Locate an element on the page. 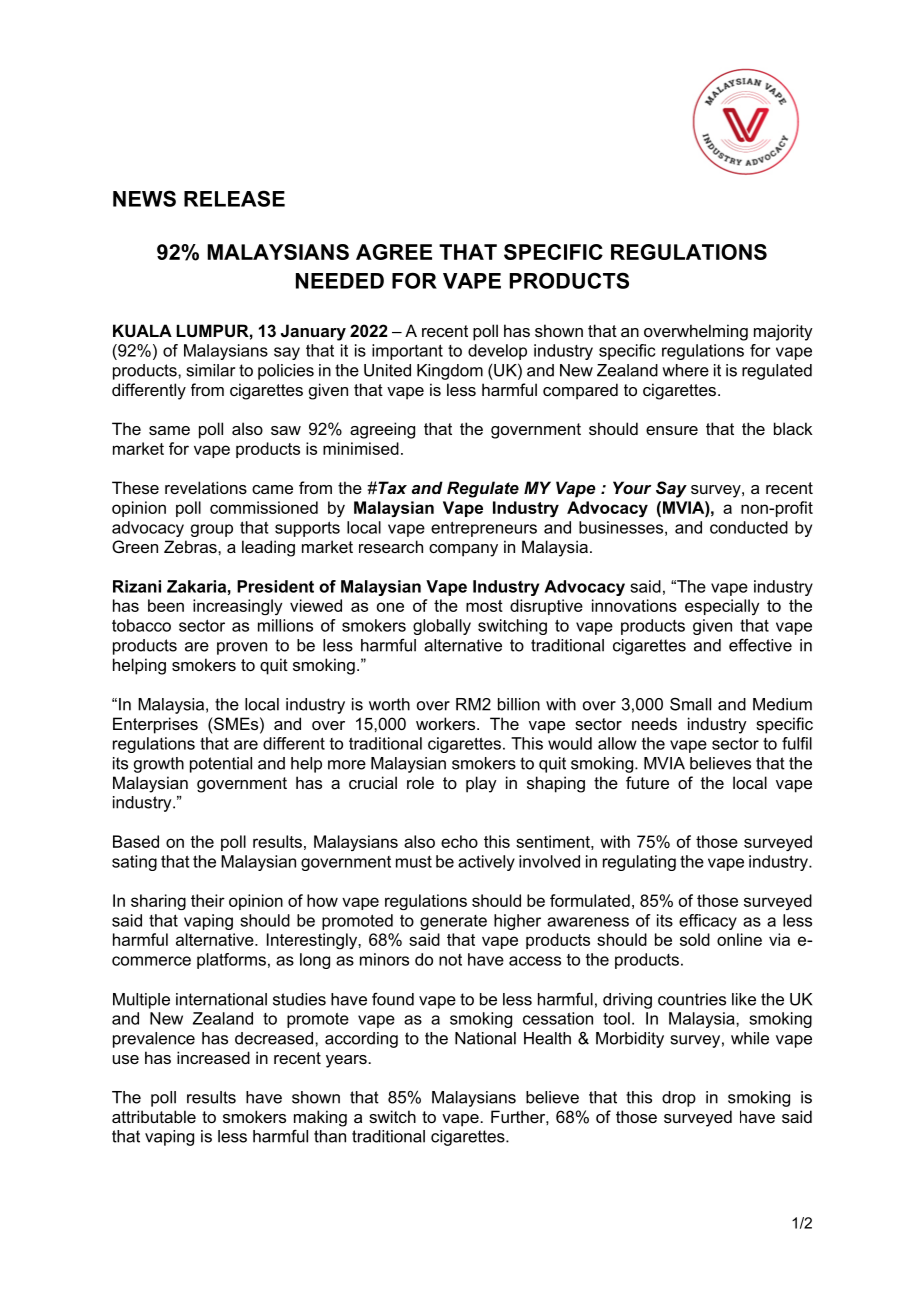  NEEDED is located at coordinates (340, 281).
